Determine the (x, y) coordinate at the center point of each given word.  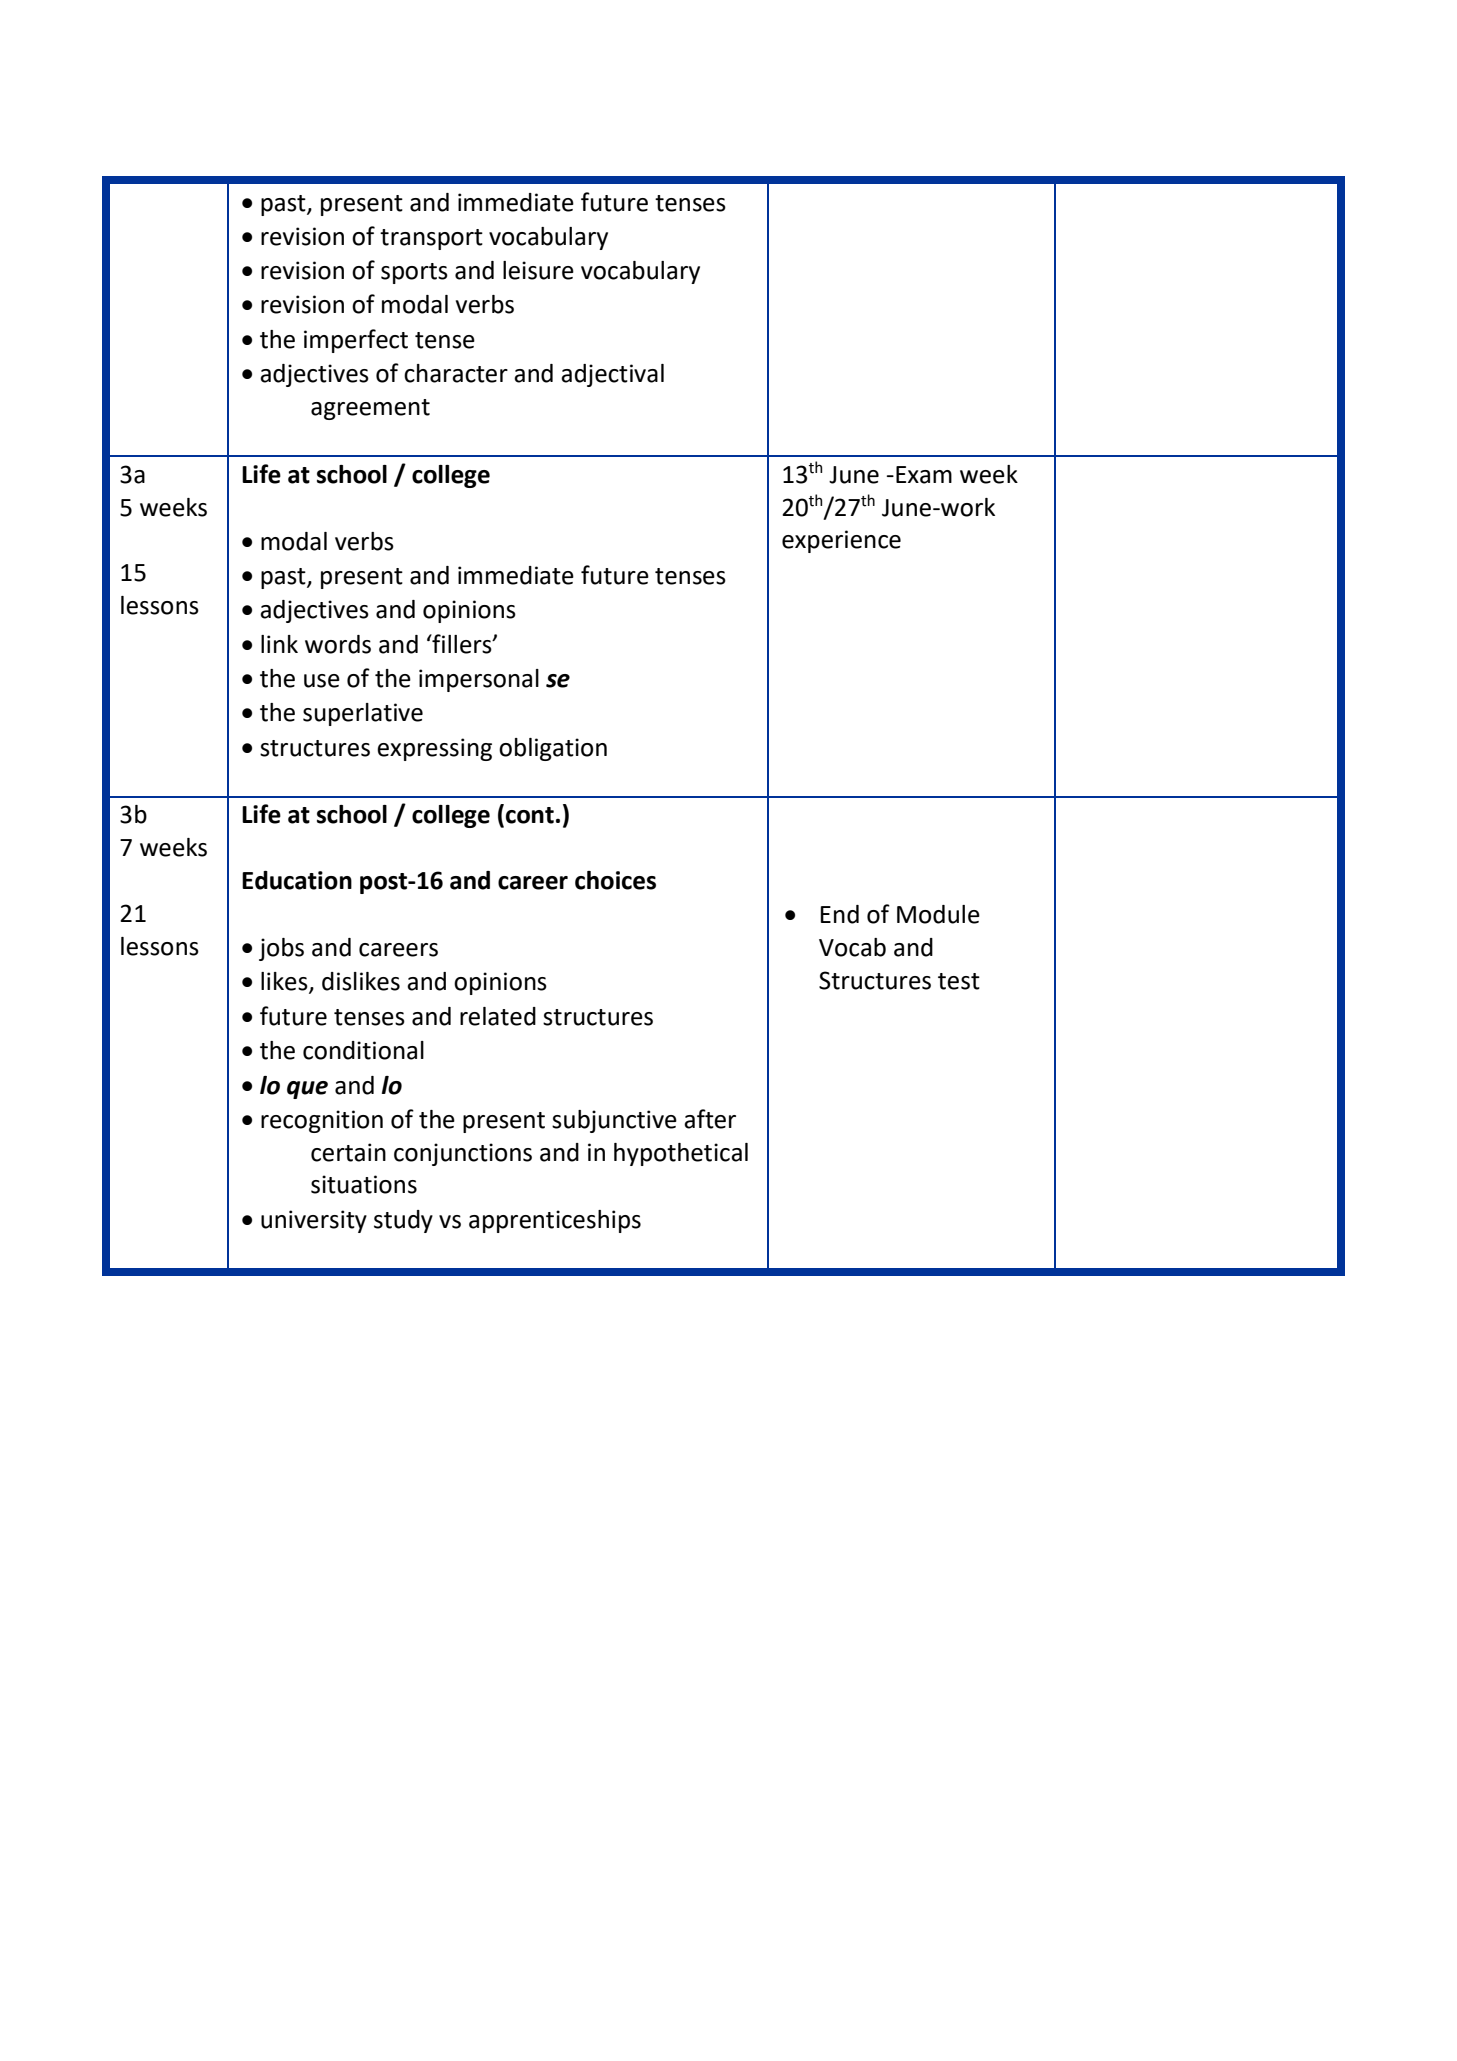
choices (615, 880)
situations (364, 1184)
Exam (924, 475)
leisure (538, 270)
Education (297, 880)
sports (414, 273)
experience (841, 541)
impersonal (479, 680)
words (338, 644)
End (839, 914)
